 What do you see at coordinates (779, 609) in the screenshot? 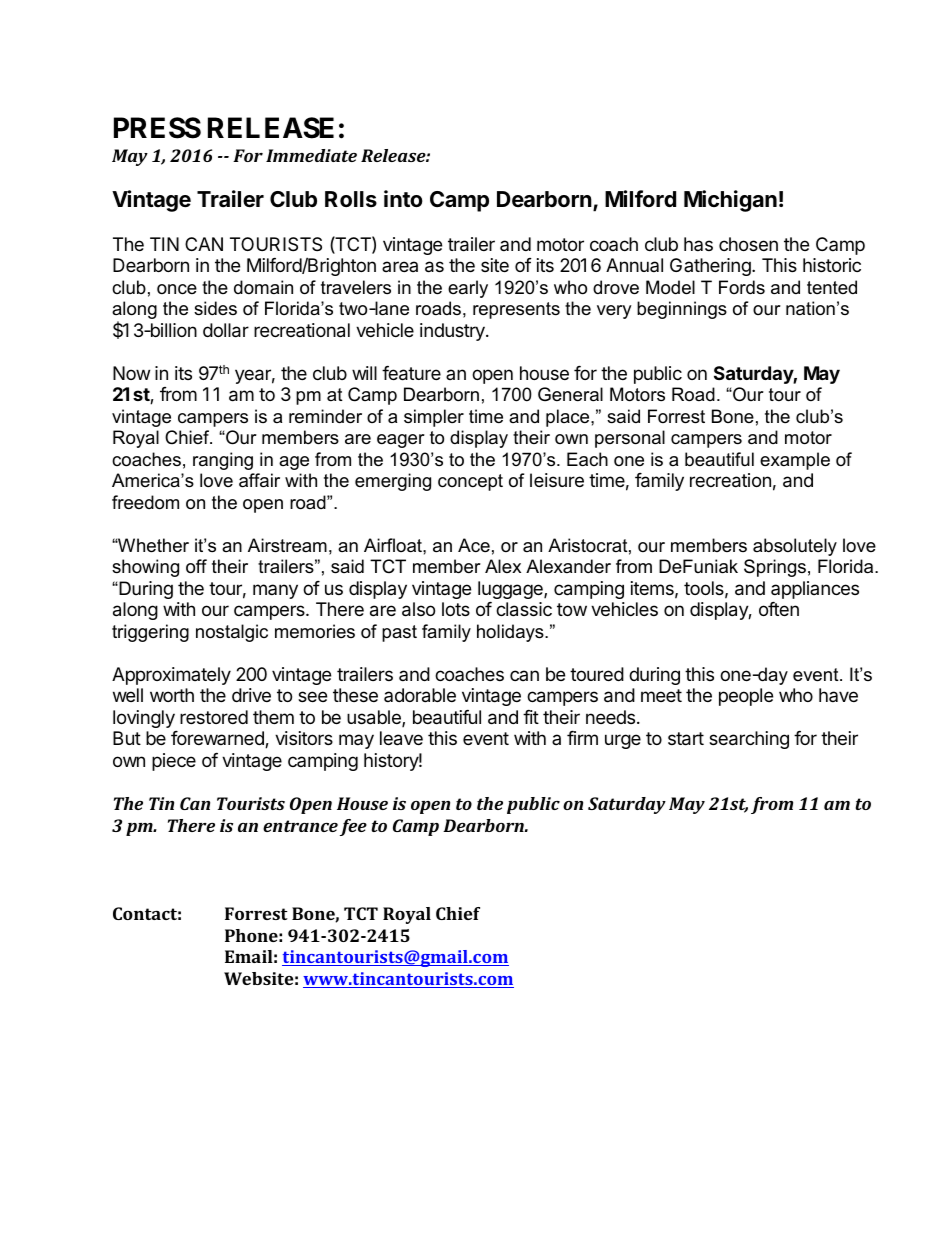
I see `often` at bounding box center [779, 609].
